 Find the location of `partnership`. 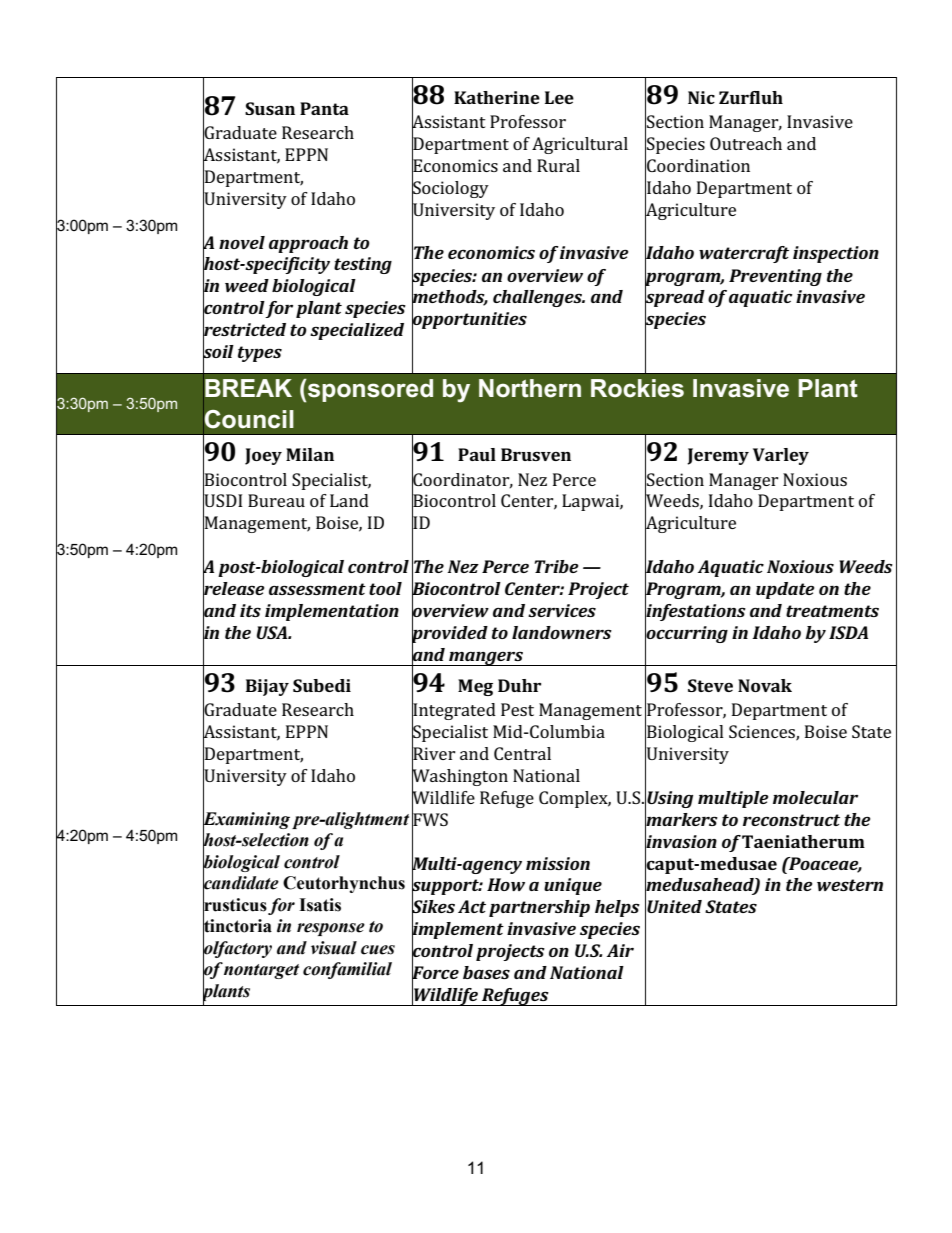

partnership is located at coordinates (539, 908).
